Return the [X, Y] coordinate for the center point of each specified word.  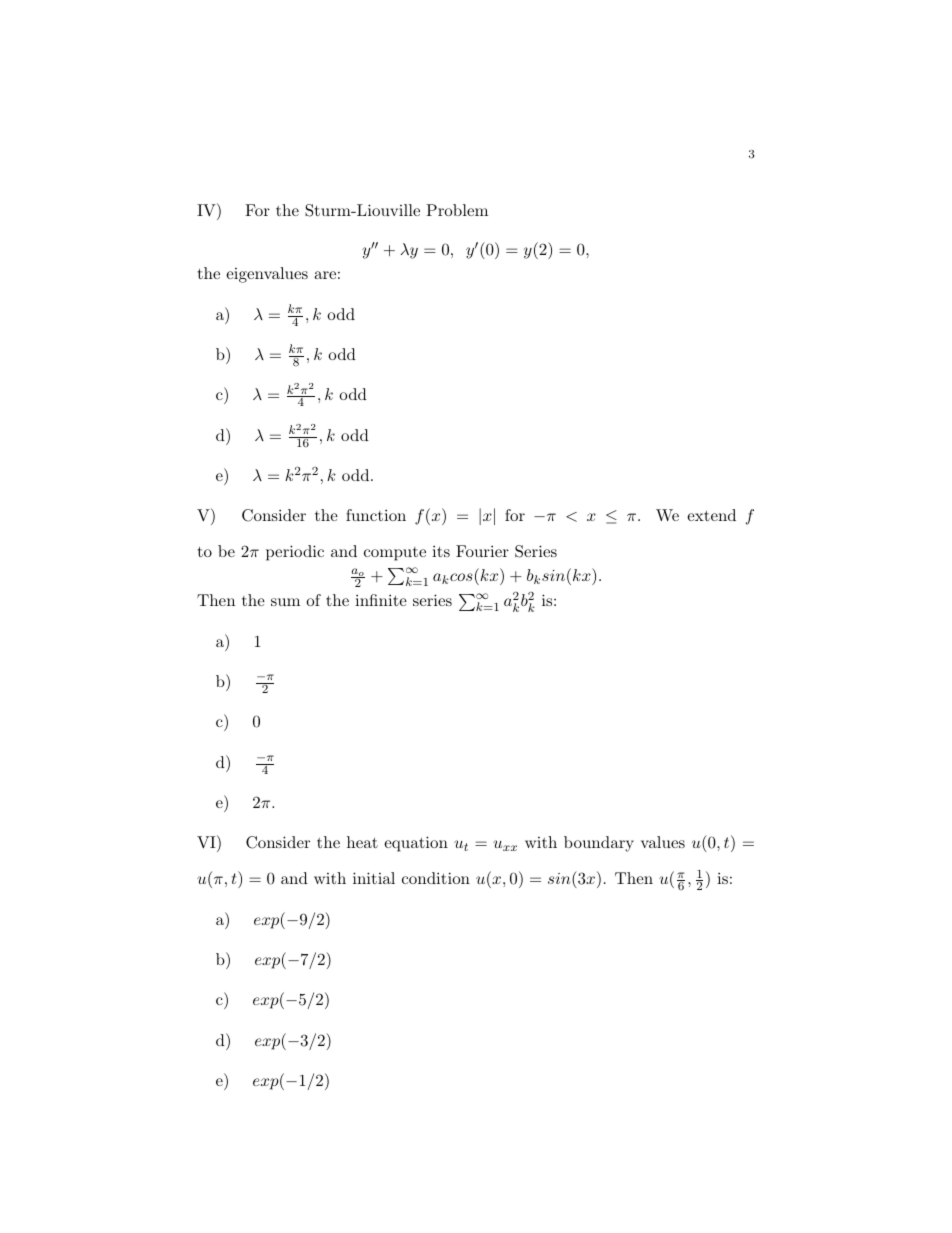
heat [362, 842]
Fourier [482, 551]
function [376, 515]
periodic [295, 553]
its [441, 551]
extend [711, 515]
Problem [457, 210]
